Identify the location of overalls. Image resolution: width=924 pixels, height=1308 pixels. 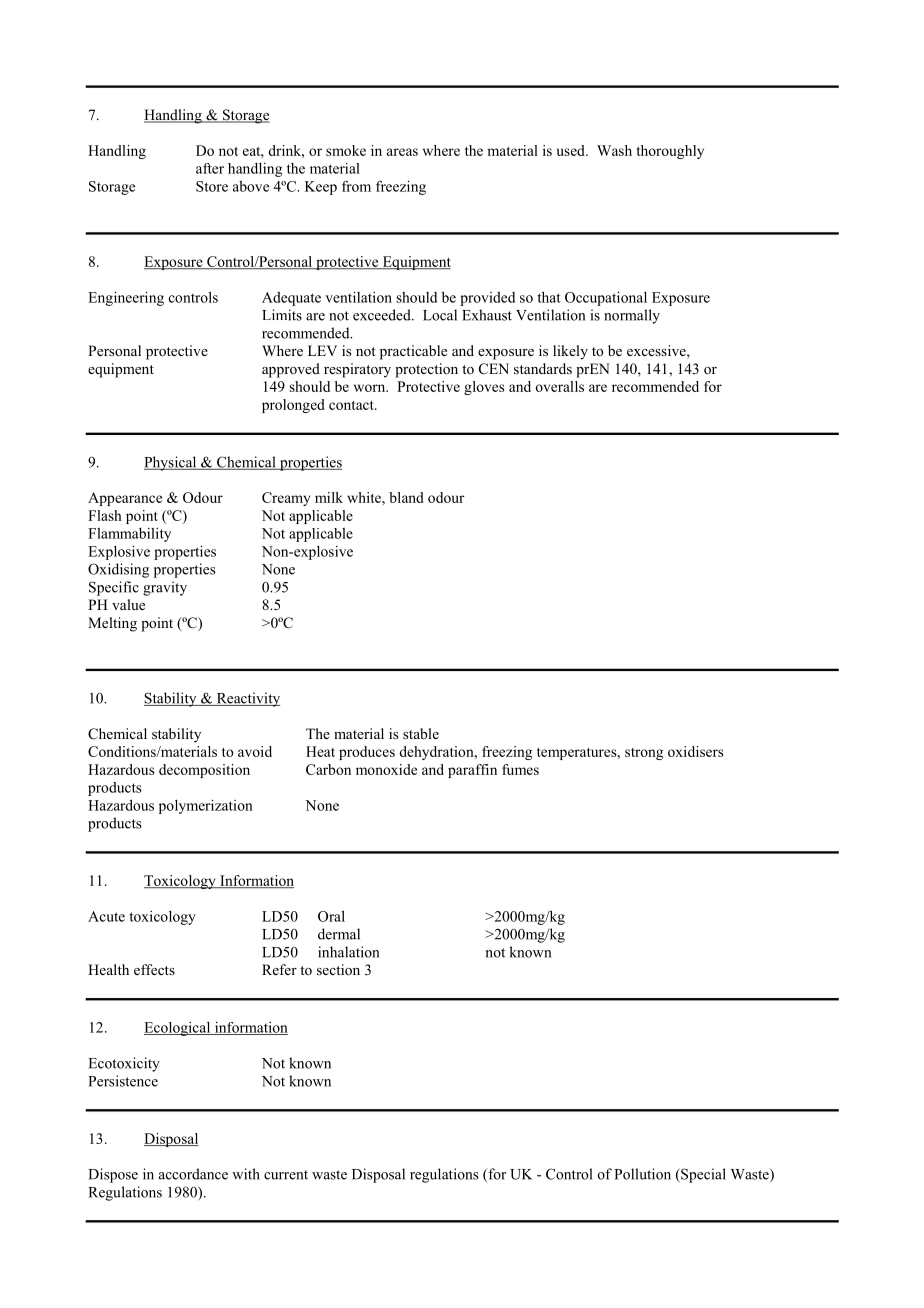
(560, 386).
